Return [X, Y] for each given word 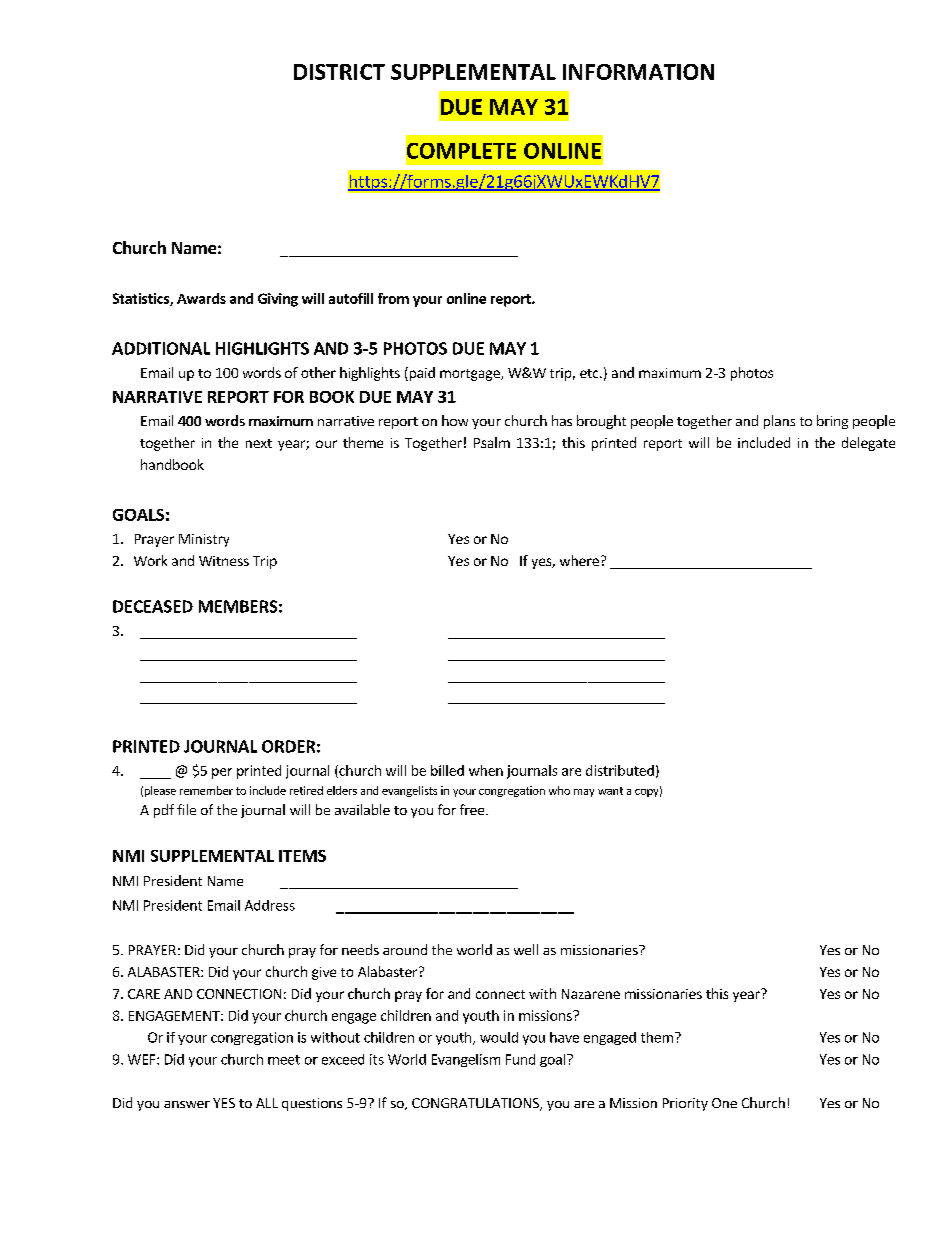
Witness [224, 561]
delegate [868, 444]
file [186, 809]
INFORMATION [638, 72]
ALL [267, 1103]
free [473, 809]
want [610, 791]
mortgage [471, 375]
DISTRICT [339, 72]
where [579, 560]
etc [590, 373]
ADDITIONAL [161, 348]
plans [779, 422]
